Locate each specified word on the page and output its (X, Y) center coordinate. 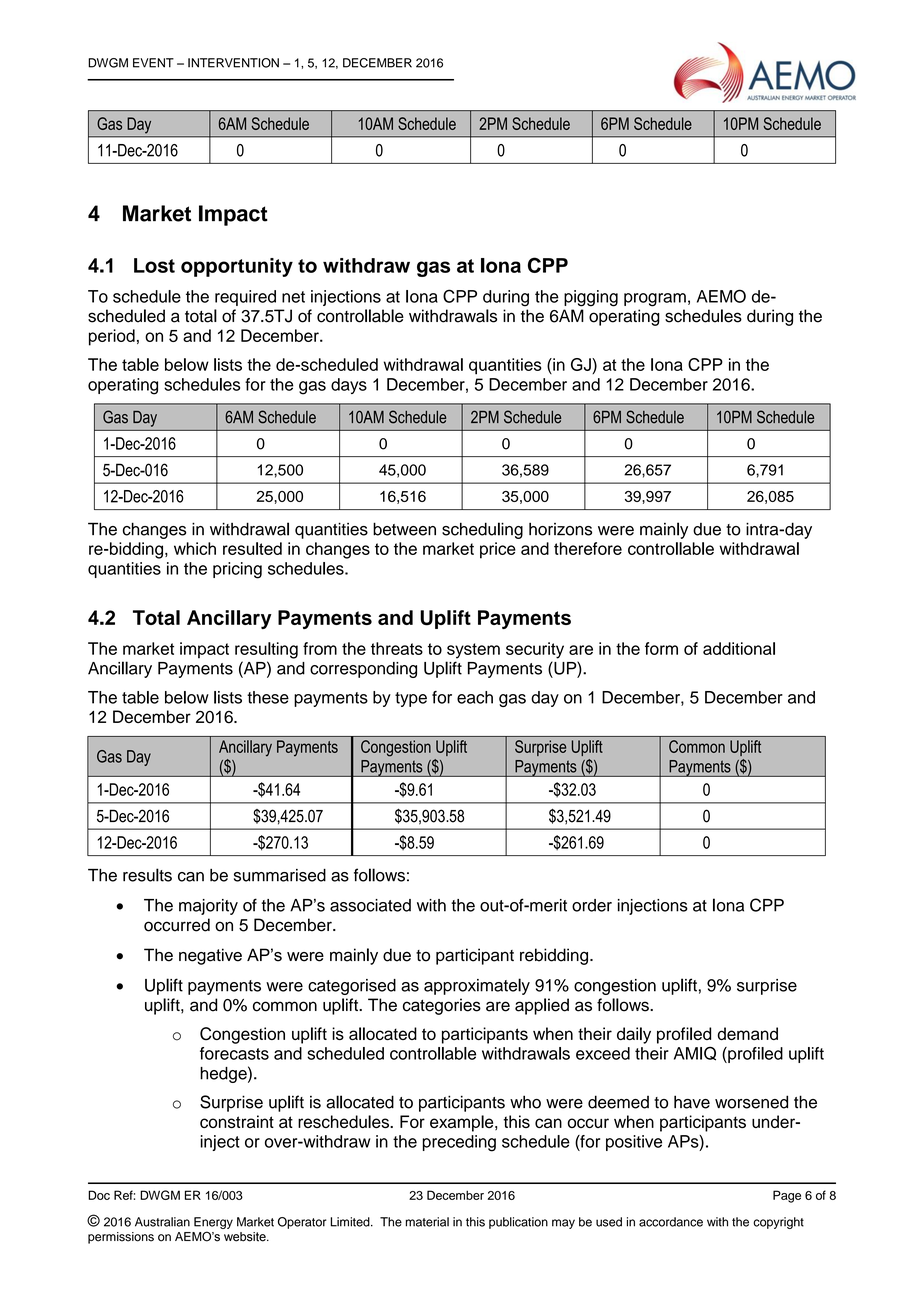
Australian (162, 1222)
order (592, 905)
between (404, 529)
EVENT (153, 63)
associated (370, 905)
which (195, 548)
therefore (588, 548)
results (147, 875)
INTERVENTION (233, 63)
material (427, 1222)
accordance (671, 1222)
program (655, 300)
